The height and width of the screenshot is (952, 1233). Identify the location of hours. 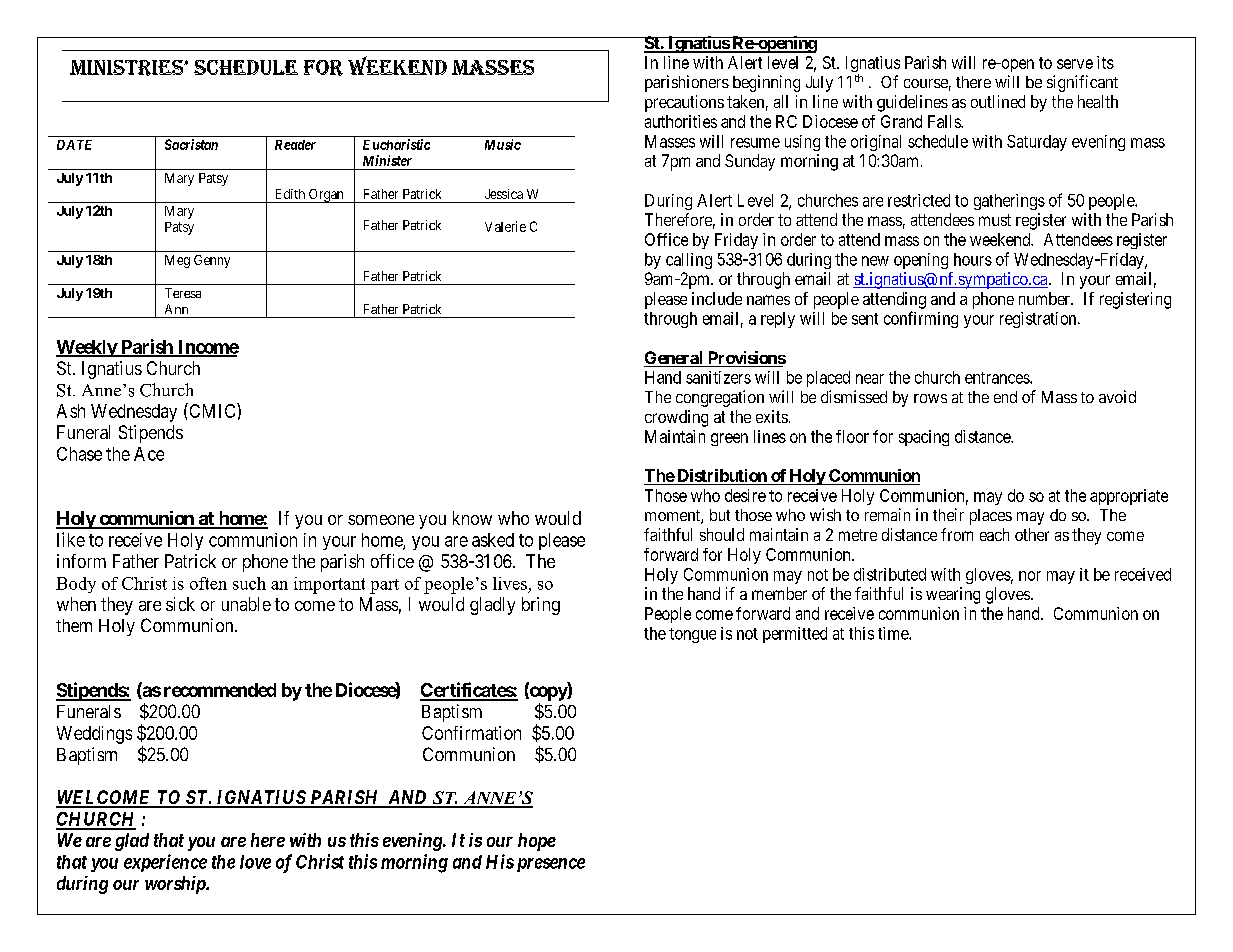
(973, 259).
